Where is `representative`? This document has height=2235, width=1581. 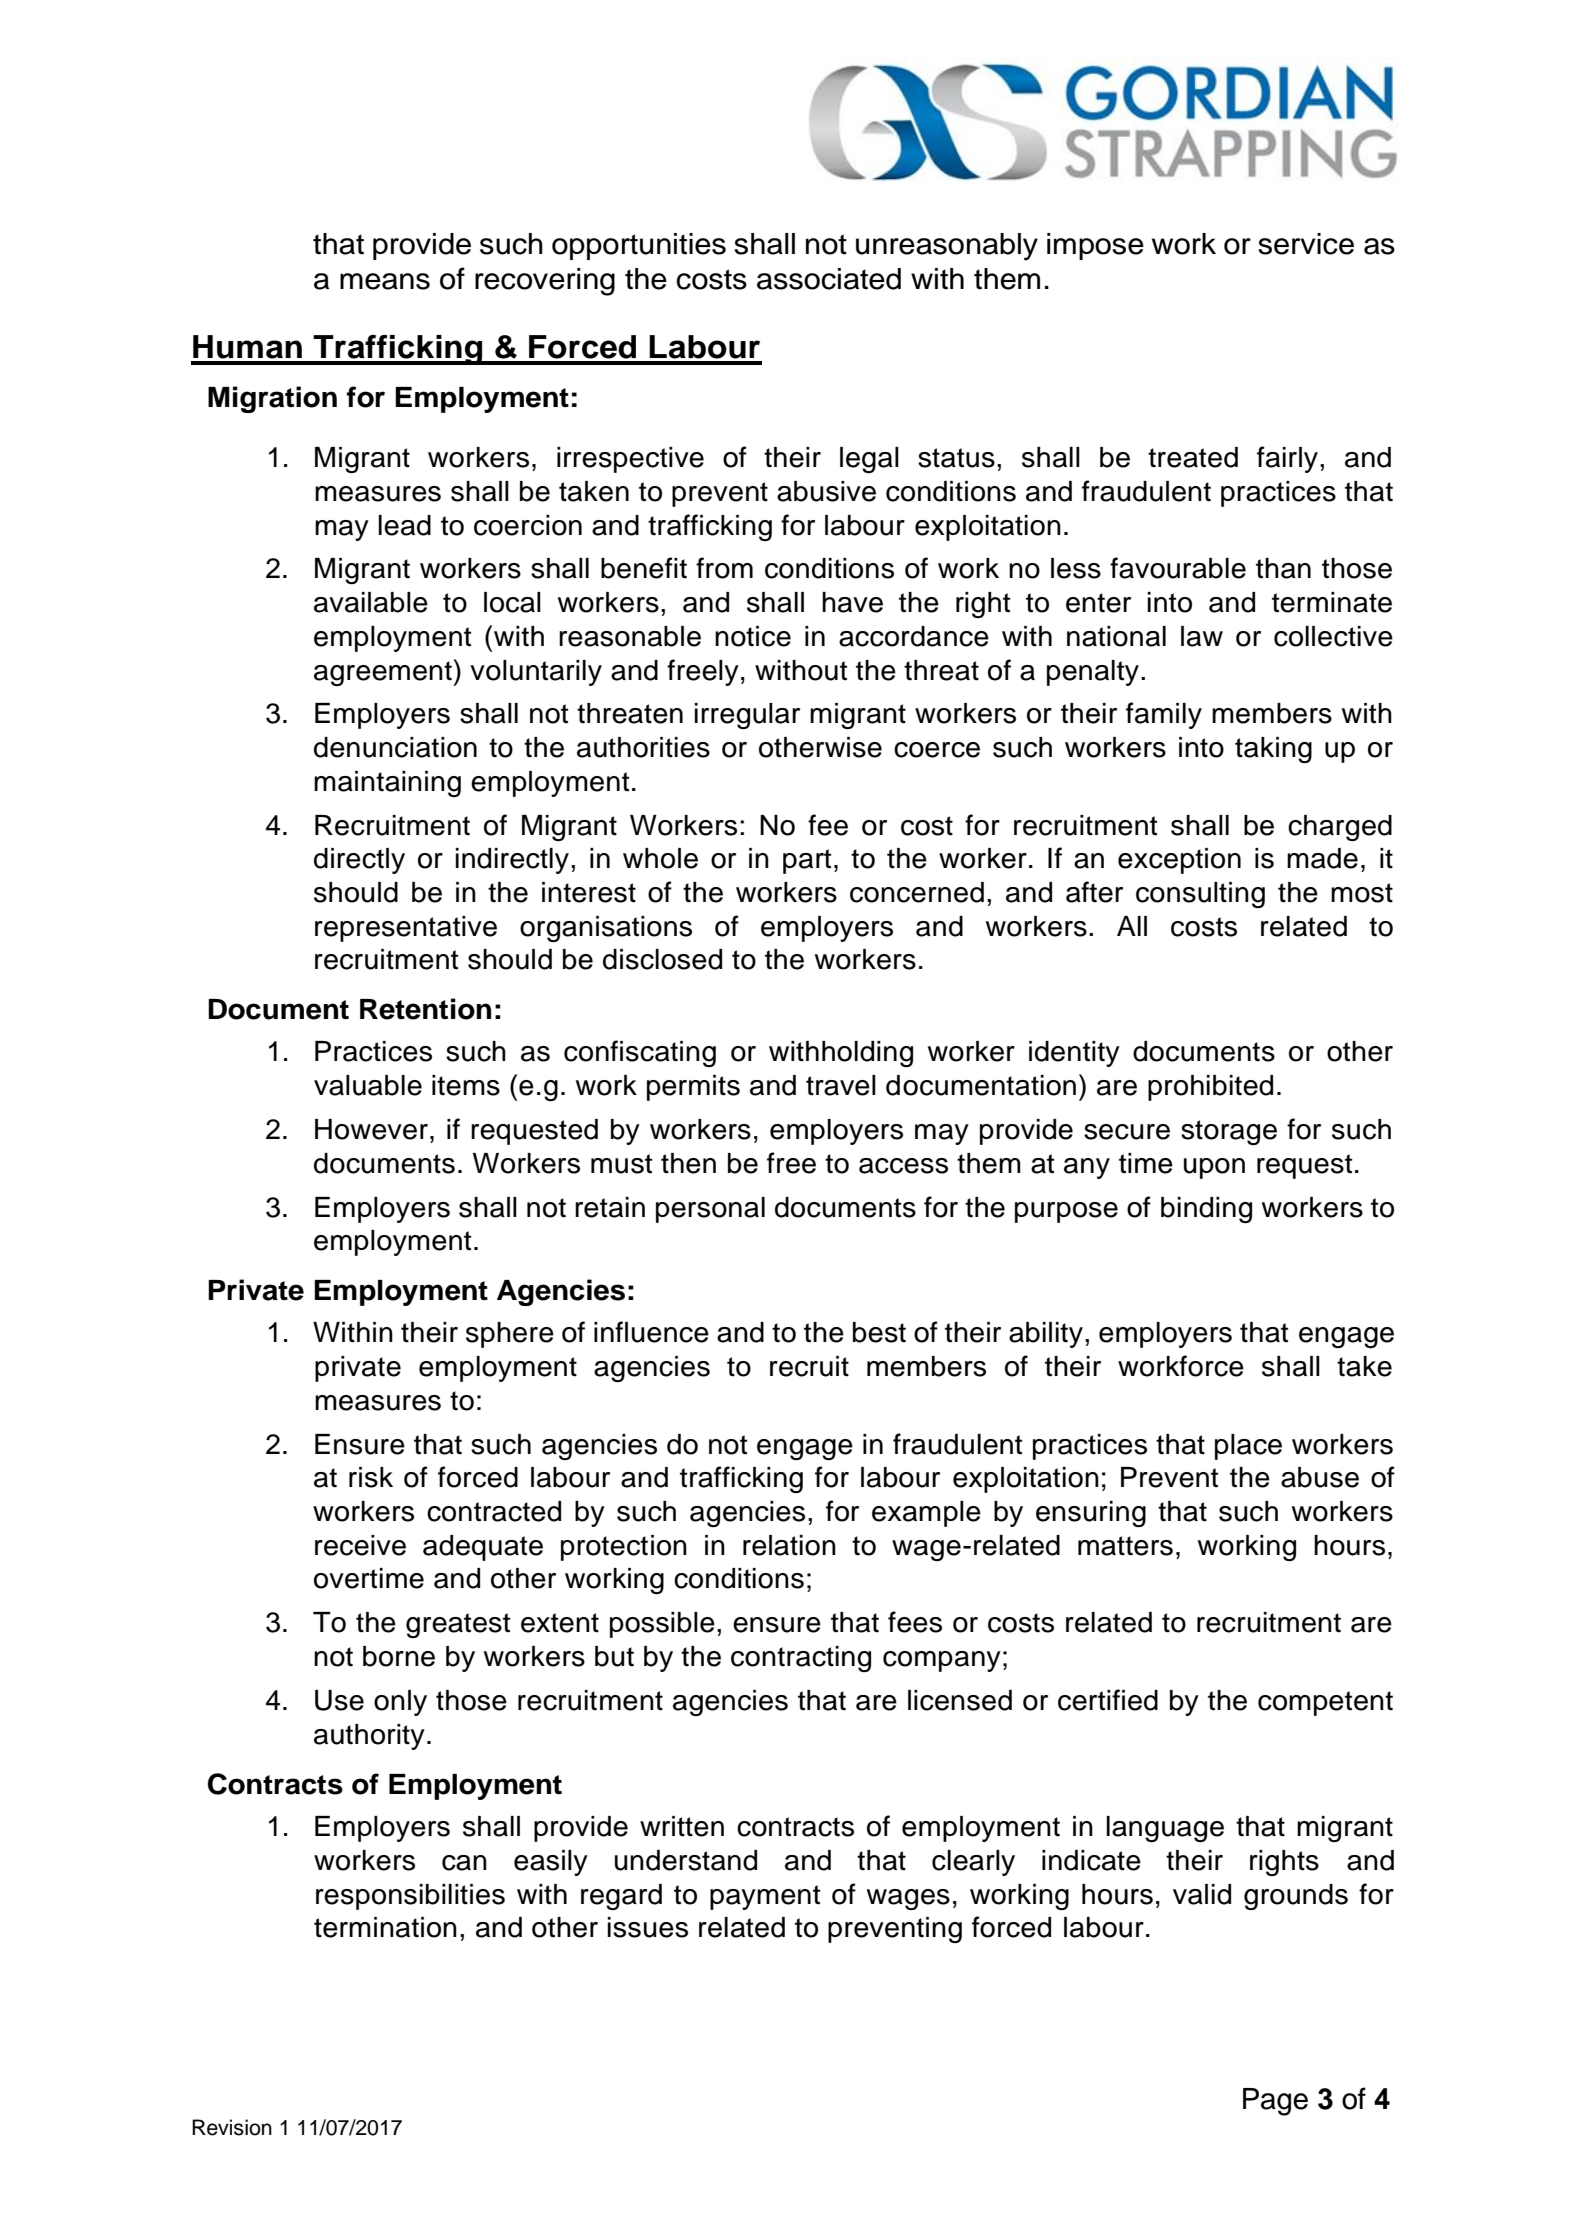 representative is located at coordinates (406, 929).
